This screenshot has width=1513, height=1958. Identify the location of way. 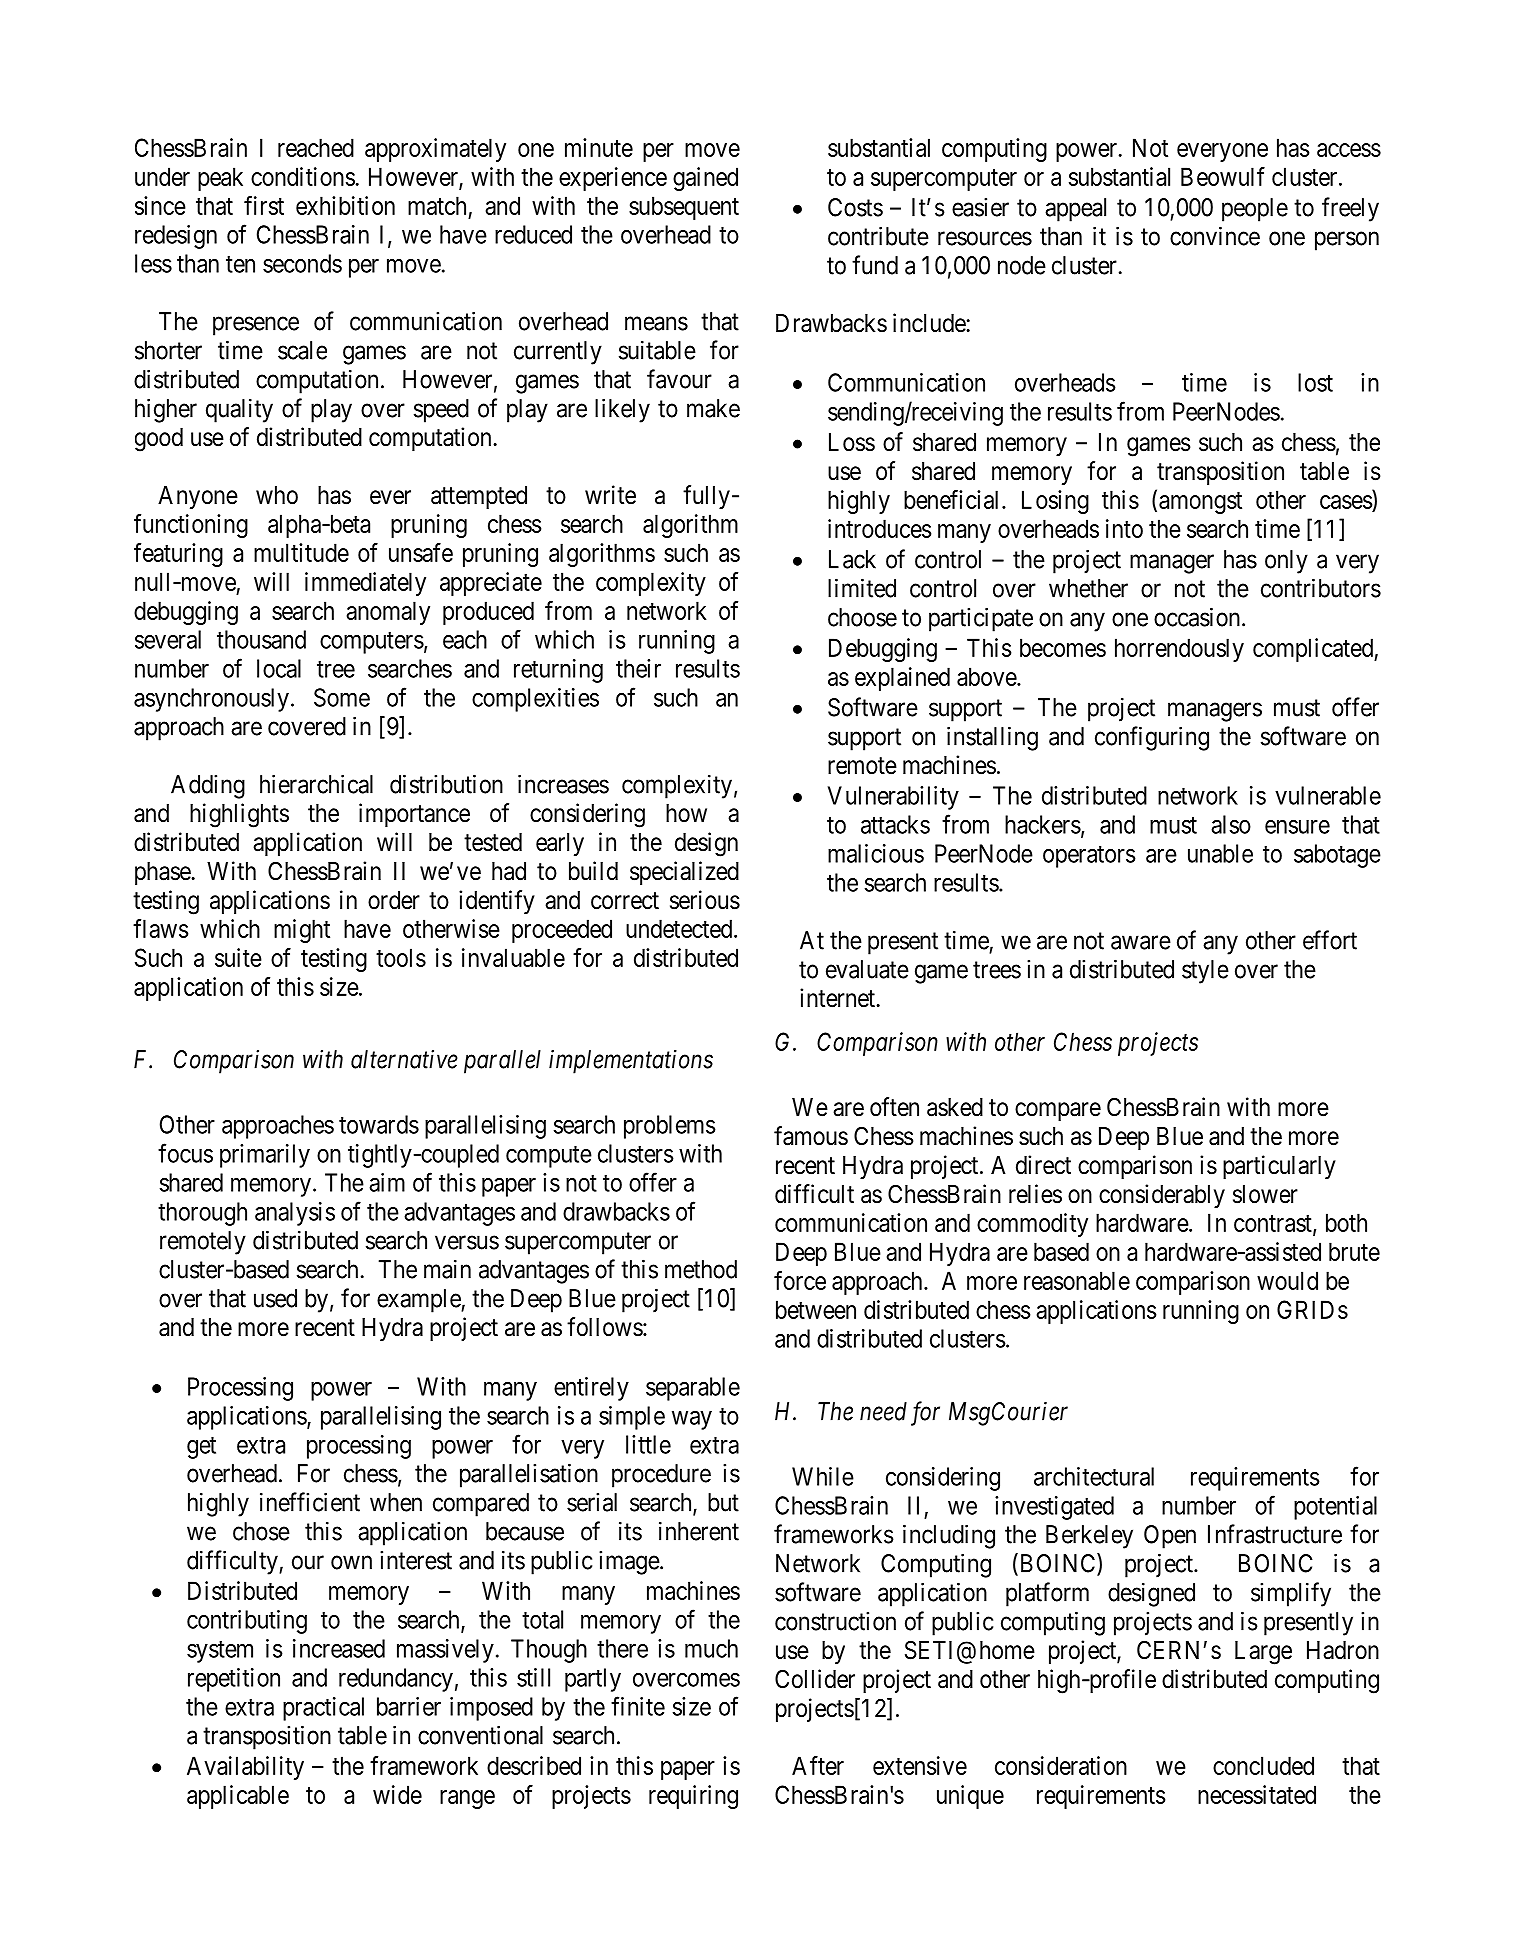
(692, 1420).
